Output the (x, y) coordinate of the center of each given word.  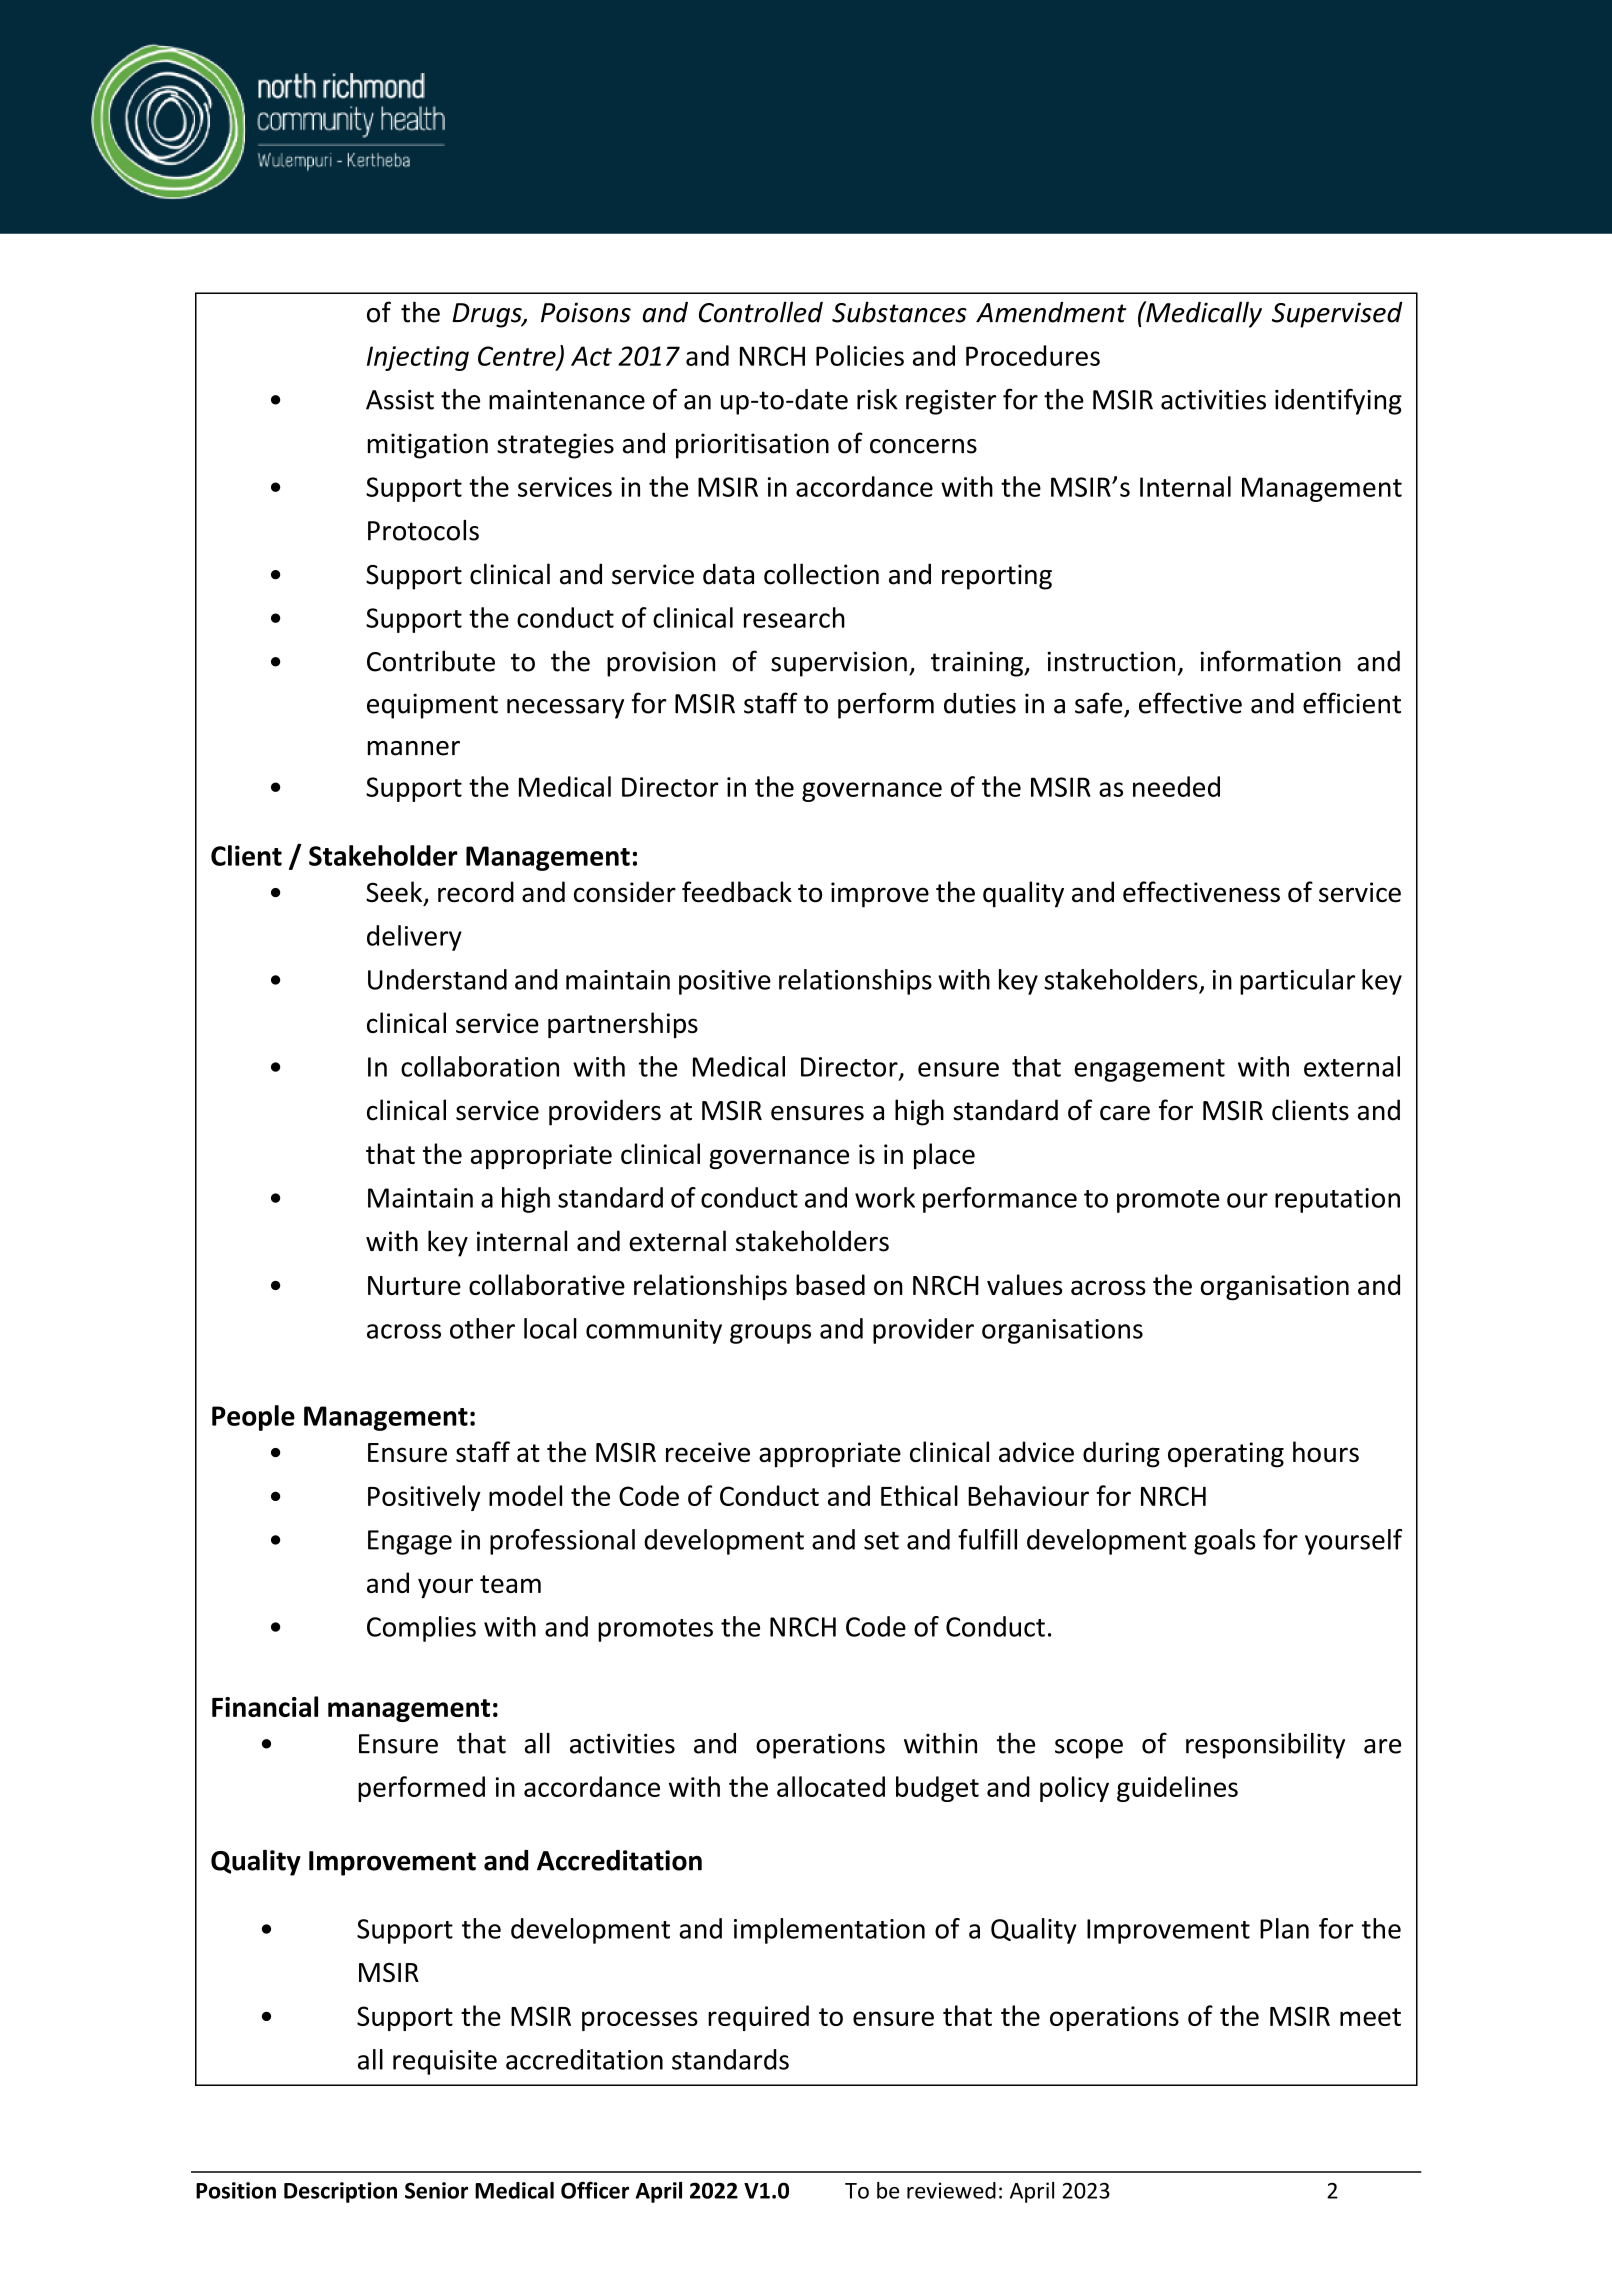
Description (340, 2192)
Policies (860, 355)
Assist (400, 400)
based (830, 1284)
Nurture (414, 1285)
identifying (1338, 401)
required (758, 2018)
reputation (1337, 1200)
